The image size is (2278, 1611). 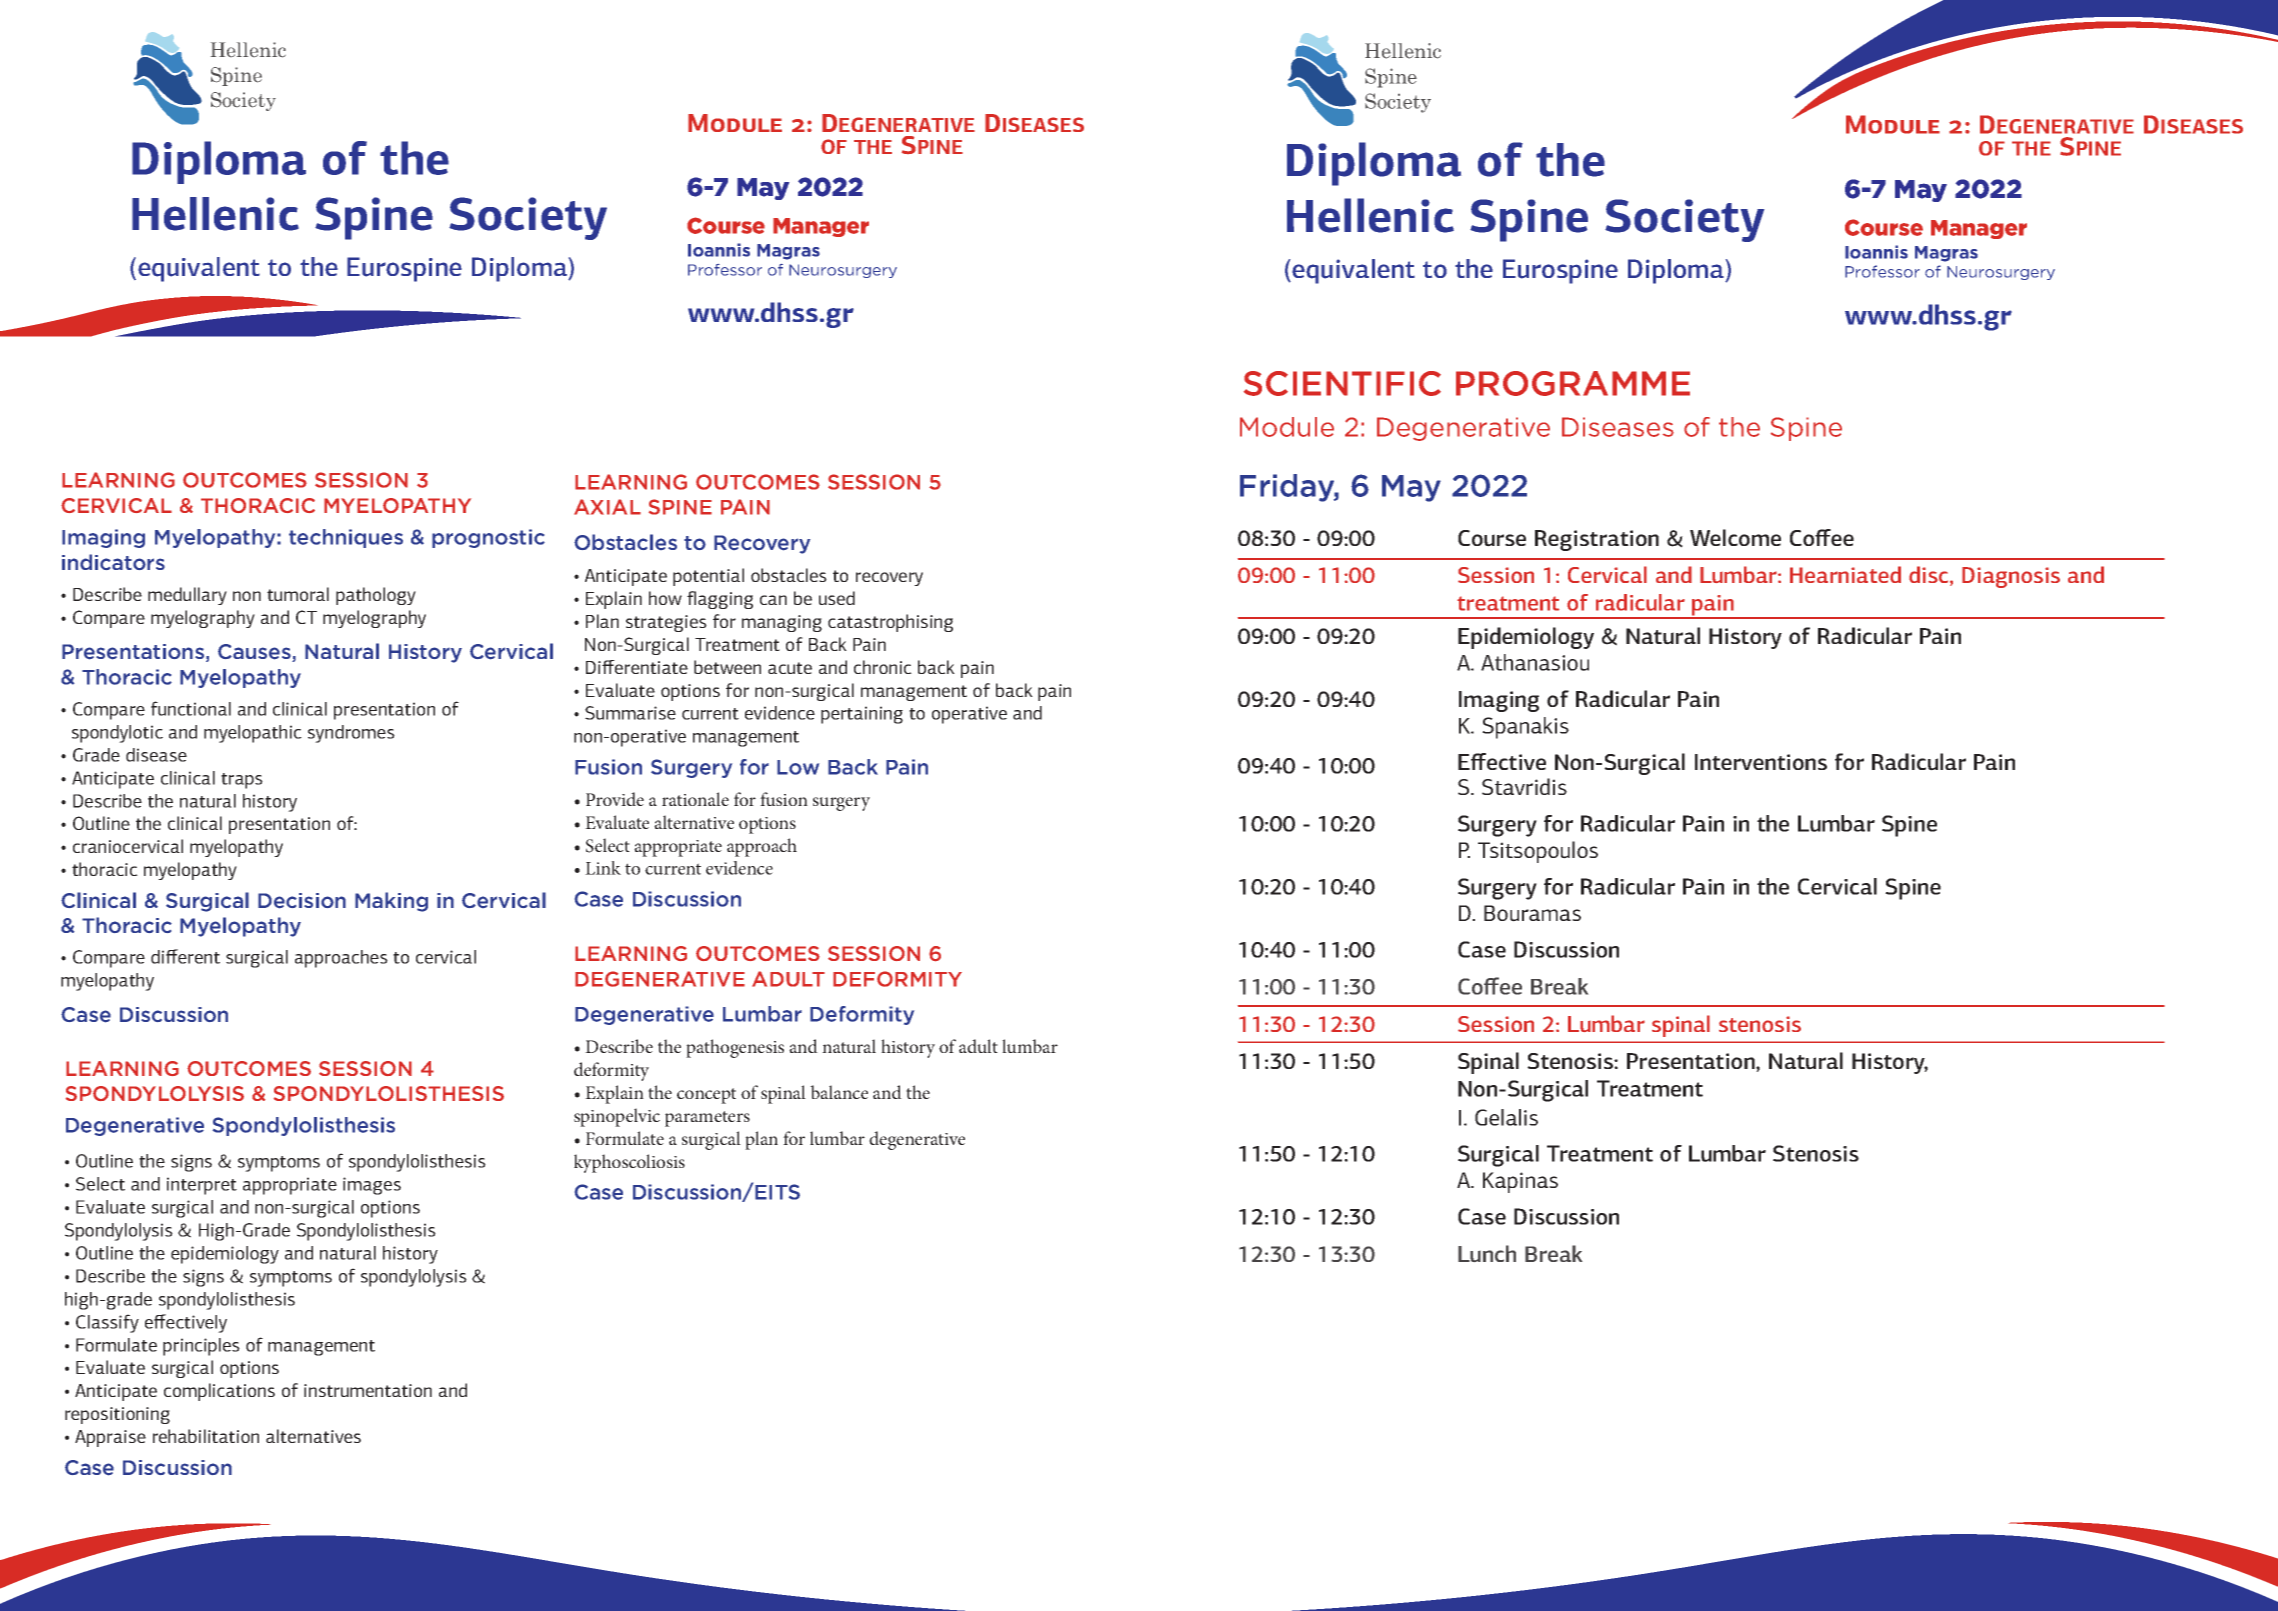 I want to click on pertaining, so click(x=862, y=715).
